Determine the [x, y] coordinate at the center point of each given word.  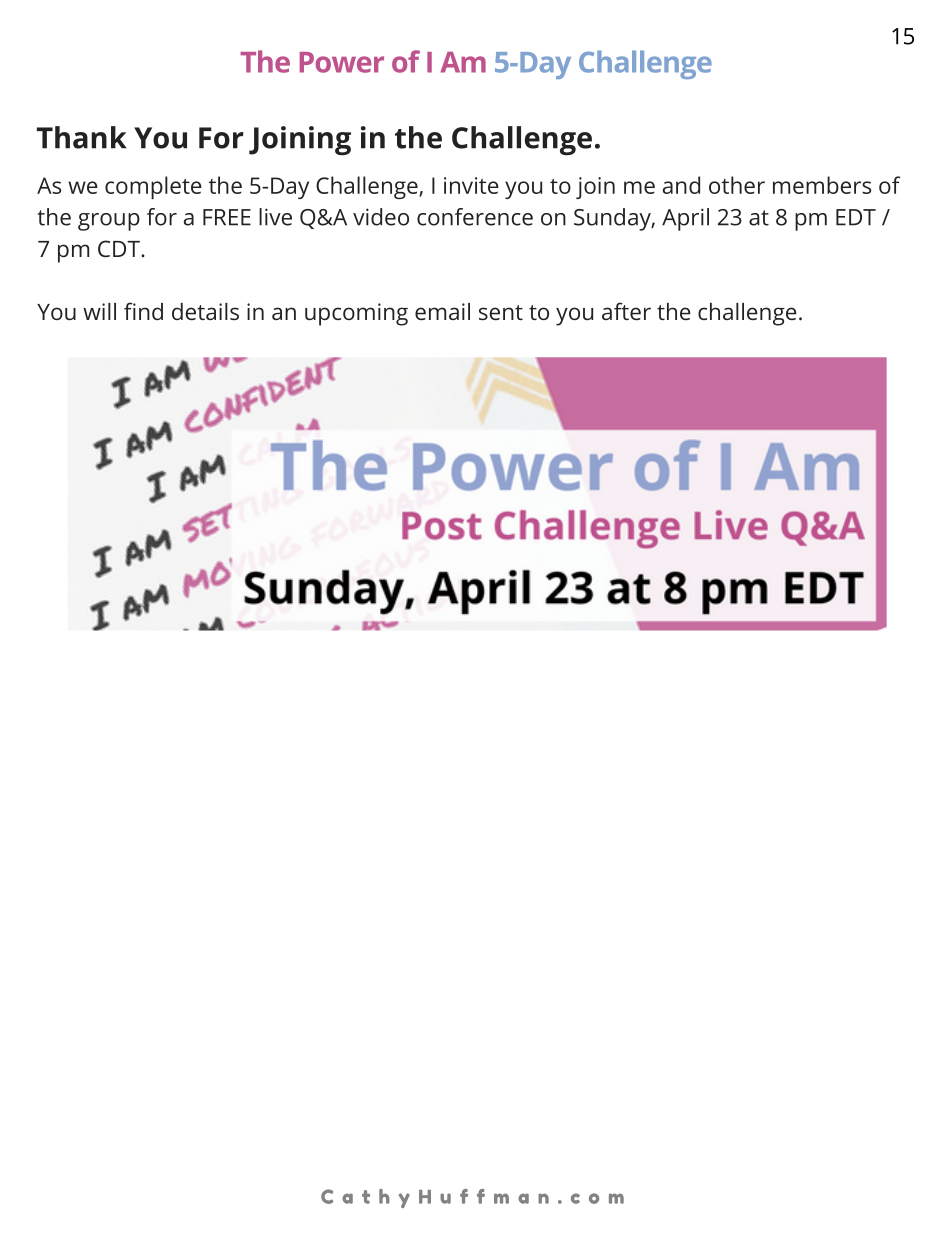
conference [475, 217]
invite [471, 185]
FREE [227, 217]
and [681, 185]
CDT [120, 248]
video [381, 217]
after [626, 311]
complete [153, 187]
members [822, 185]
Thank [82, 137]
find [143, 311]
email [442, 311]
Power [342, 62]
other [737, 185]
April [685, 219]
